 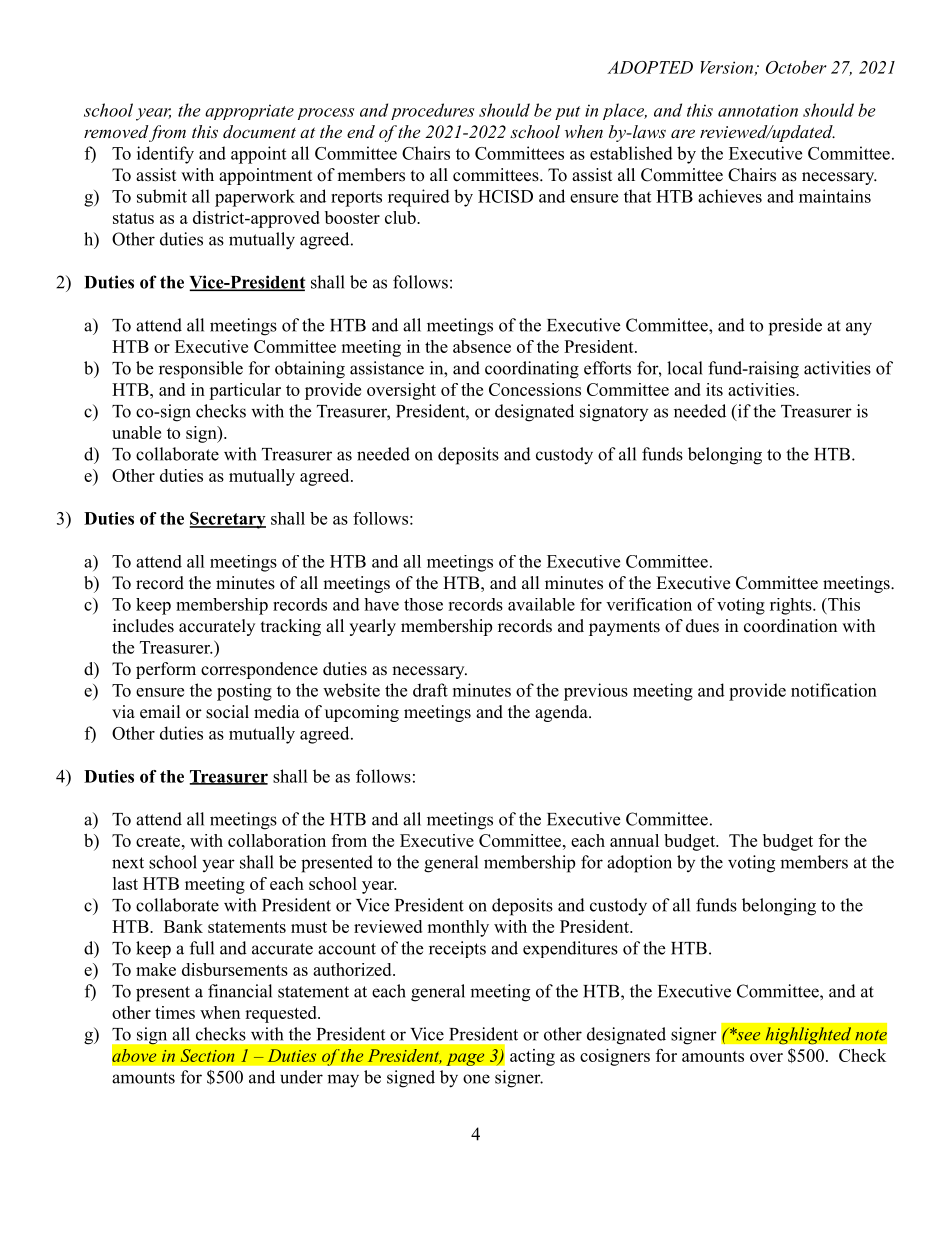 I want to click on notification, so click(x=834, y=690).
